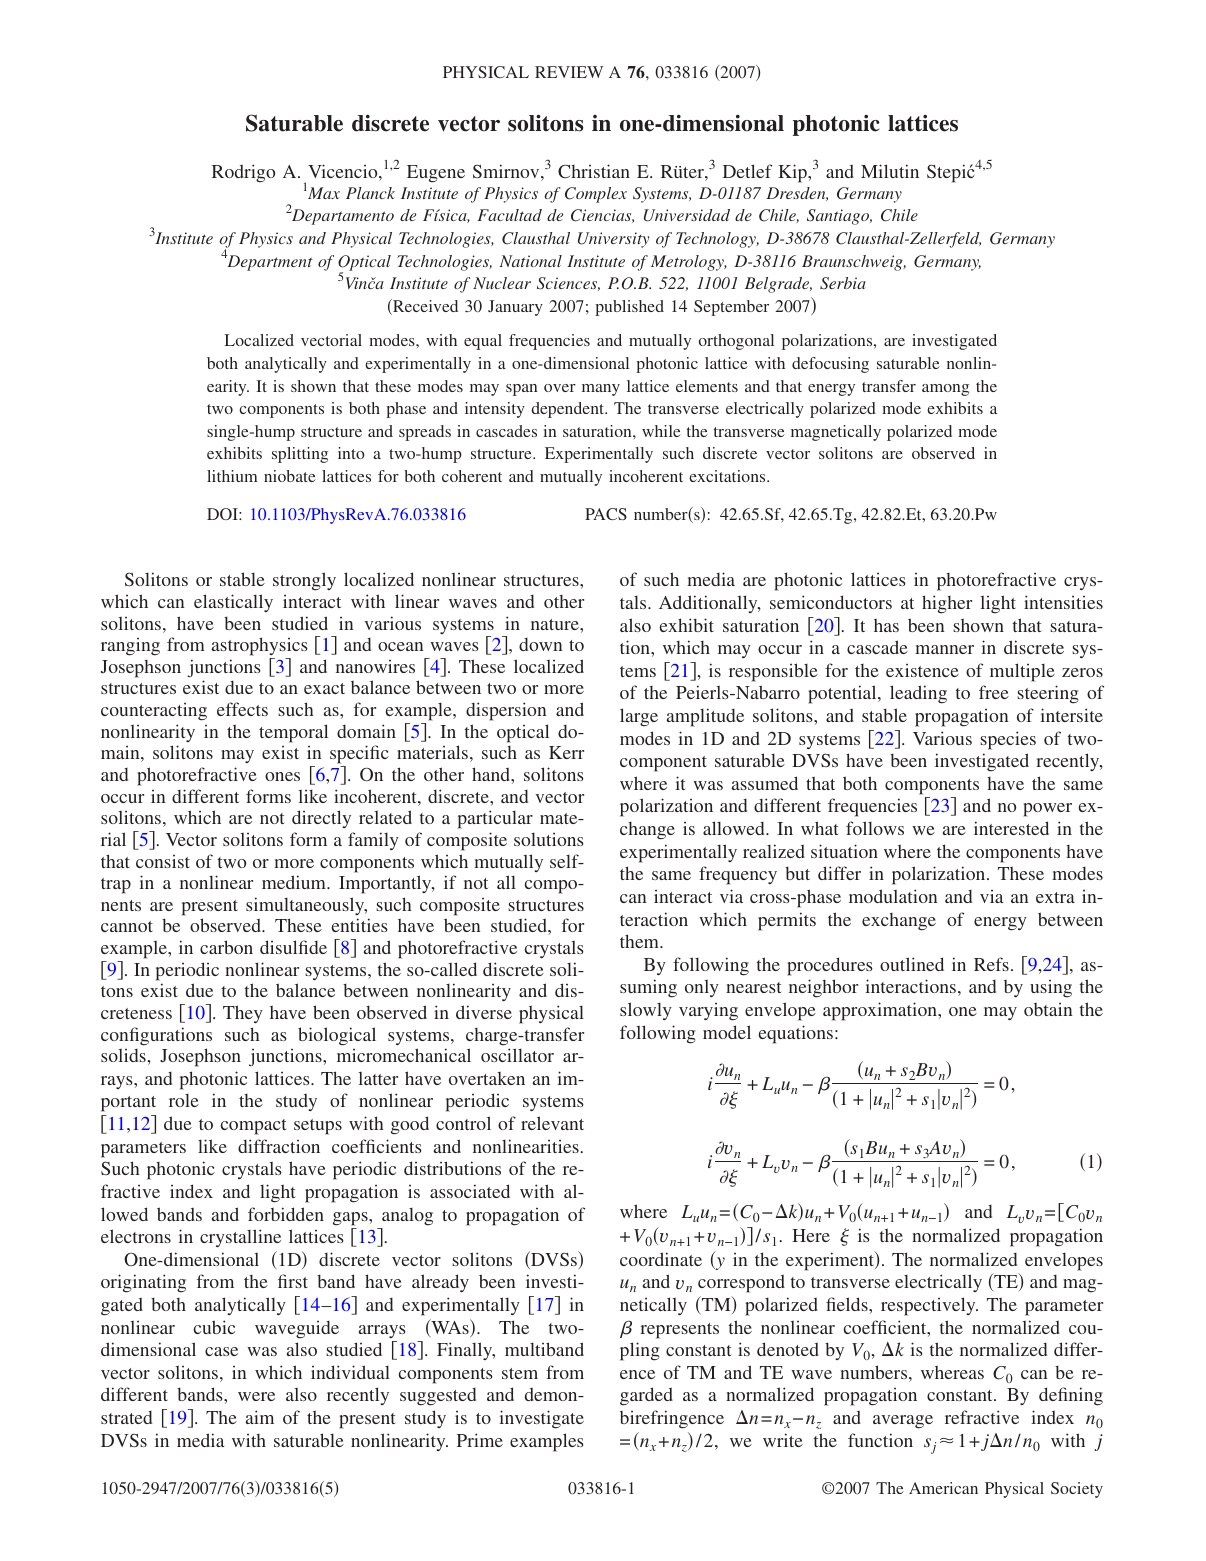 Image resolution: width=1206 pixels, height=1561 pixels. I want to click on PACS, so click(606, 514).
